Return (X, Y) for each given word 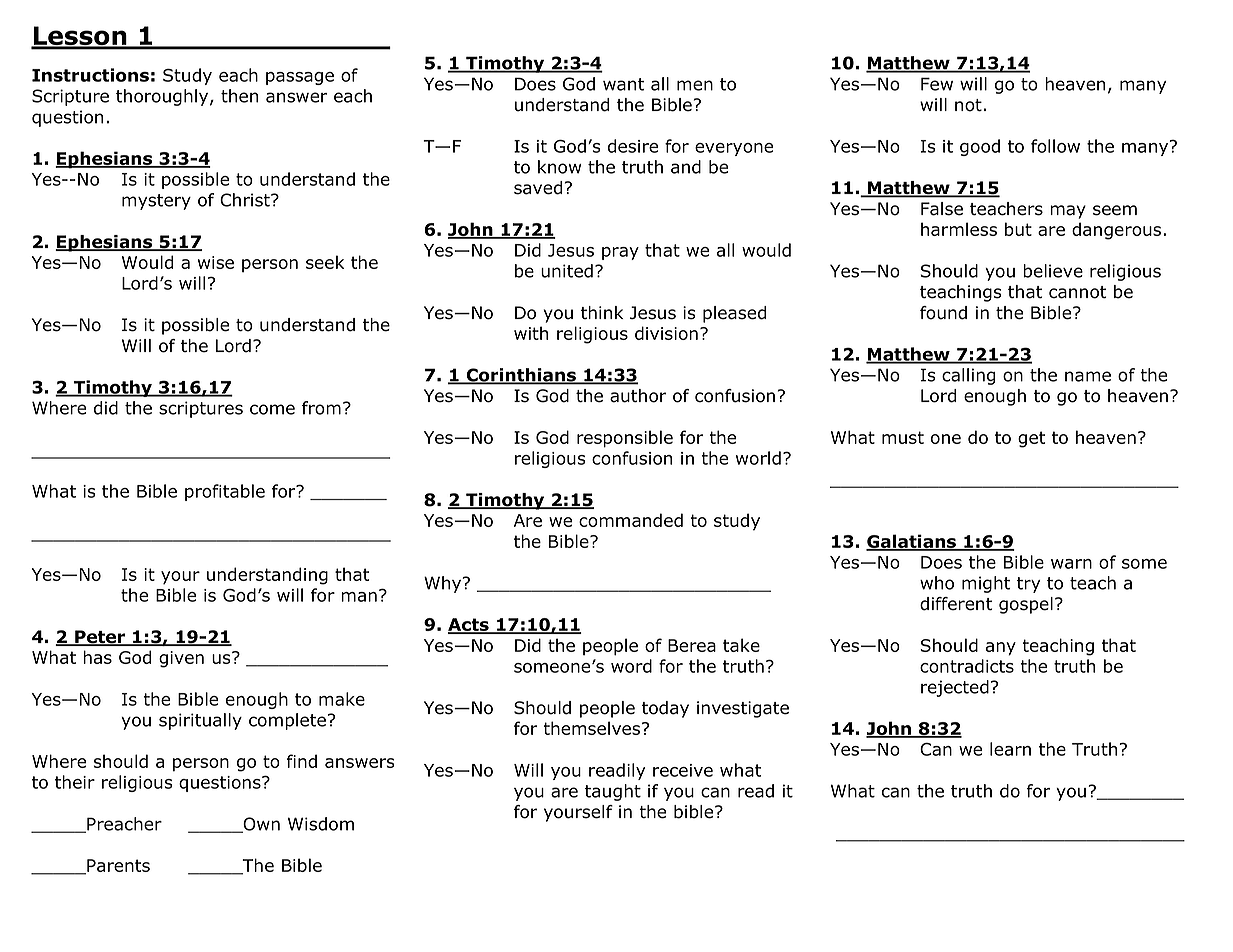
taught (613, 792)
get (1031, 439)
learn (1010, 749)
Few (937, 84)
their (75, 782)
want (624, 84)
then (239, 96)
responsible (625, 439)
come (272, 409)
